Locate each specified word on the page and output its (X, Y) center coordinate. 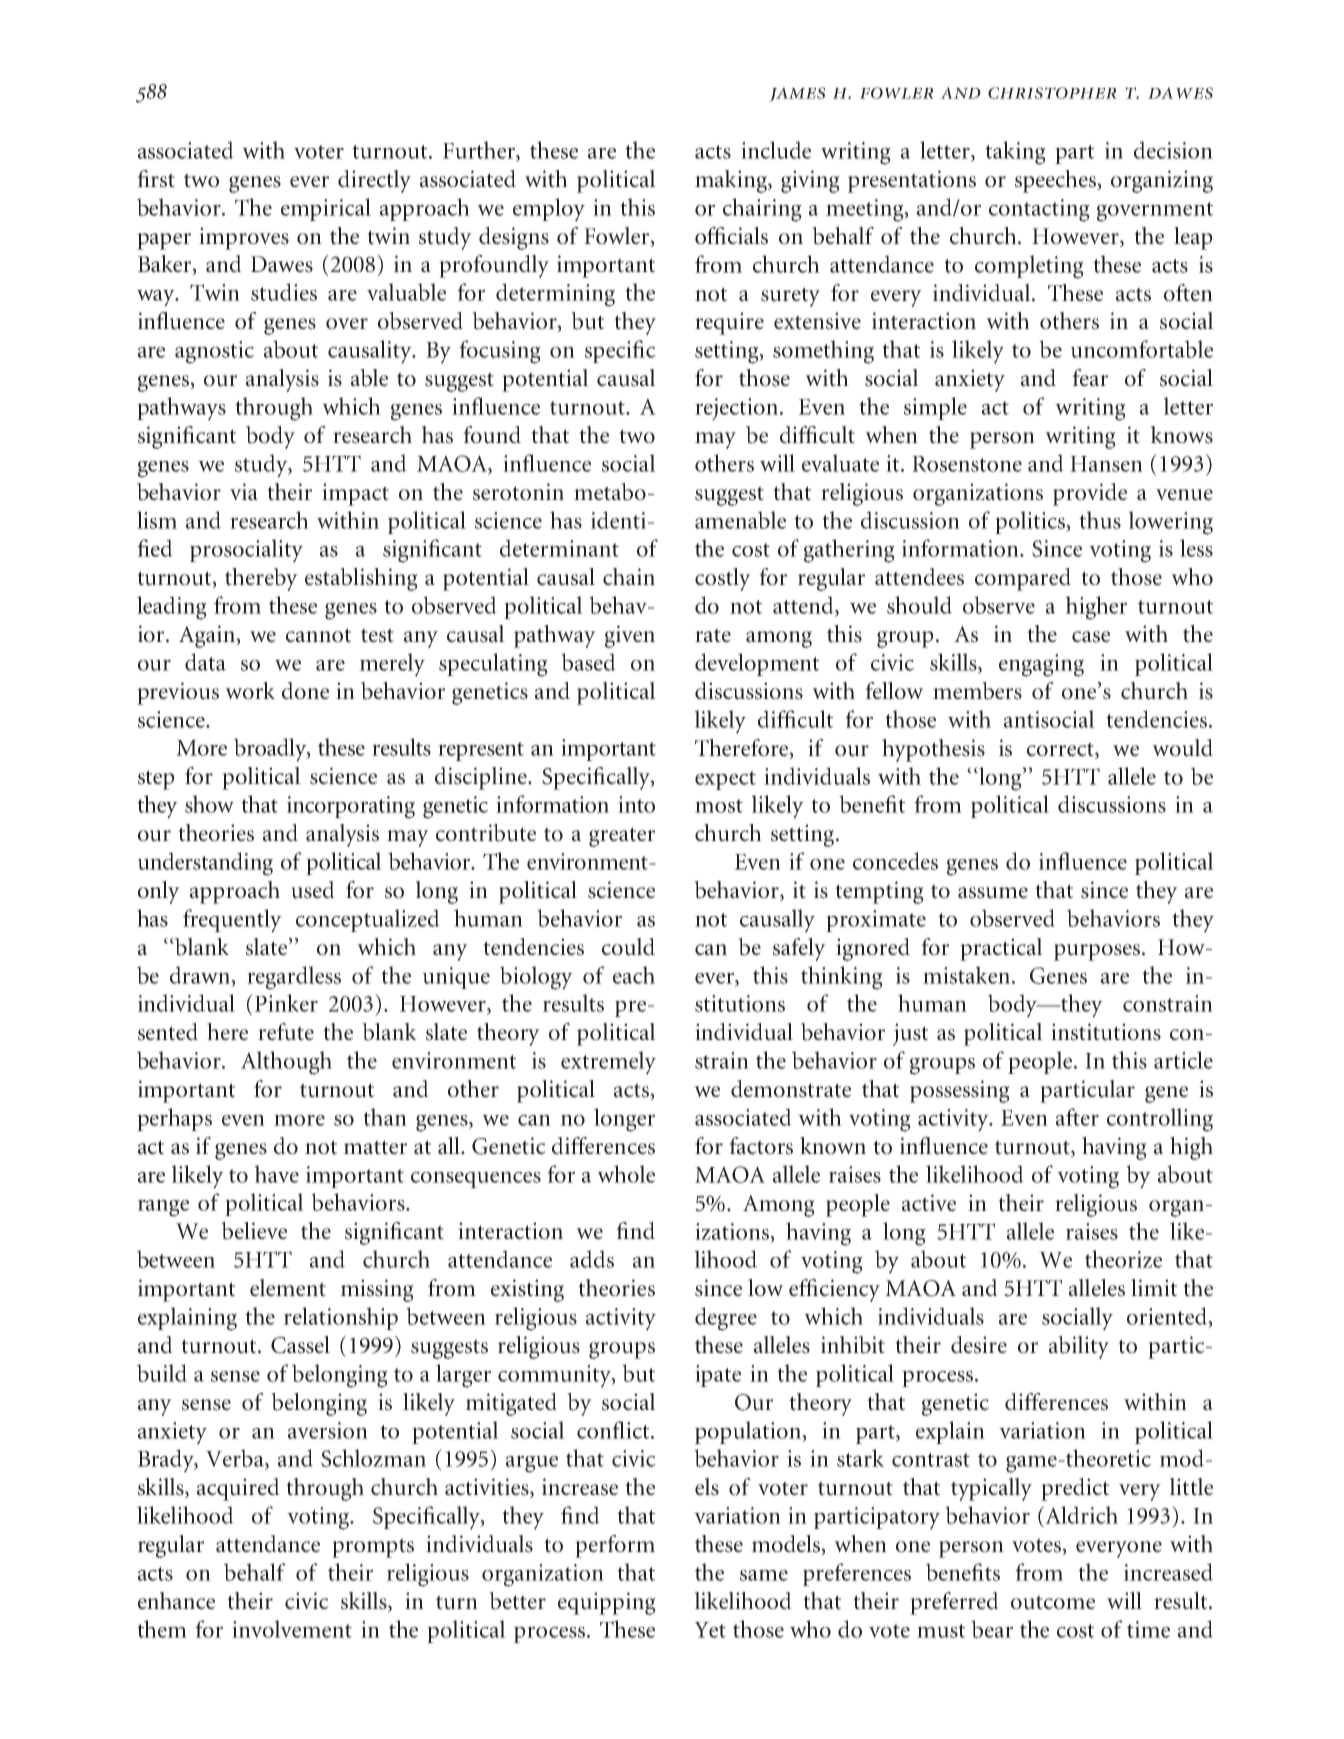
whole (626, 1174)
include (776, 150)
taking (1015, 153)
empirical (326, 209)
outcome (1053, 1602)
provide (1090, 494)
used (313, 890)
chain (629, 577)
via (244, 492)
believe (254, 1231)
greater (622, 837)
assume (993, 893)
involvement (292, 1629)
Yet (710, 1630)
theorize (1123, 1259)
